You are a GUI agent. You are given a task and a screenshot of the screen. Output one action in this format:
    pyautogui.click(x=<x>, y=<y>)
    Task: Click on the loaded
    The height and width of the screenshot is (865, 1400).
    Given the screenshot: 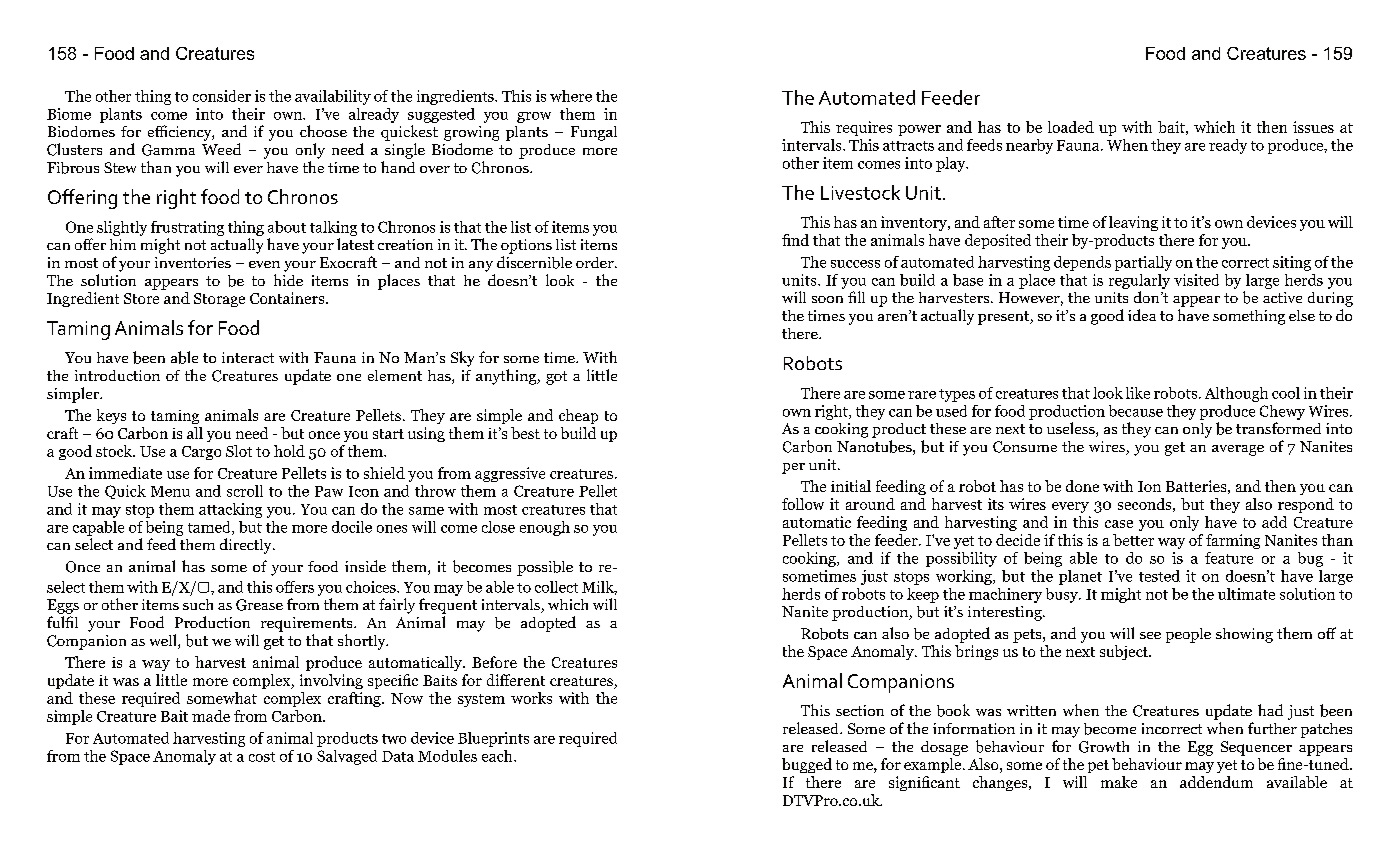 What is the action you would take?
    pyautogui.click(x=1071, y=127)
